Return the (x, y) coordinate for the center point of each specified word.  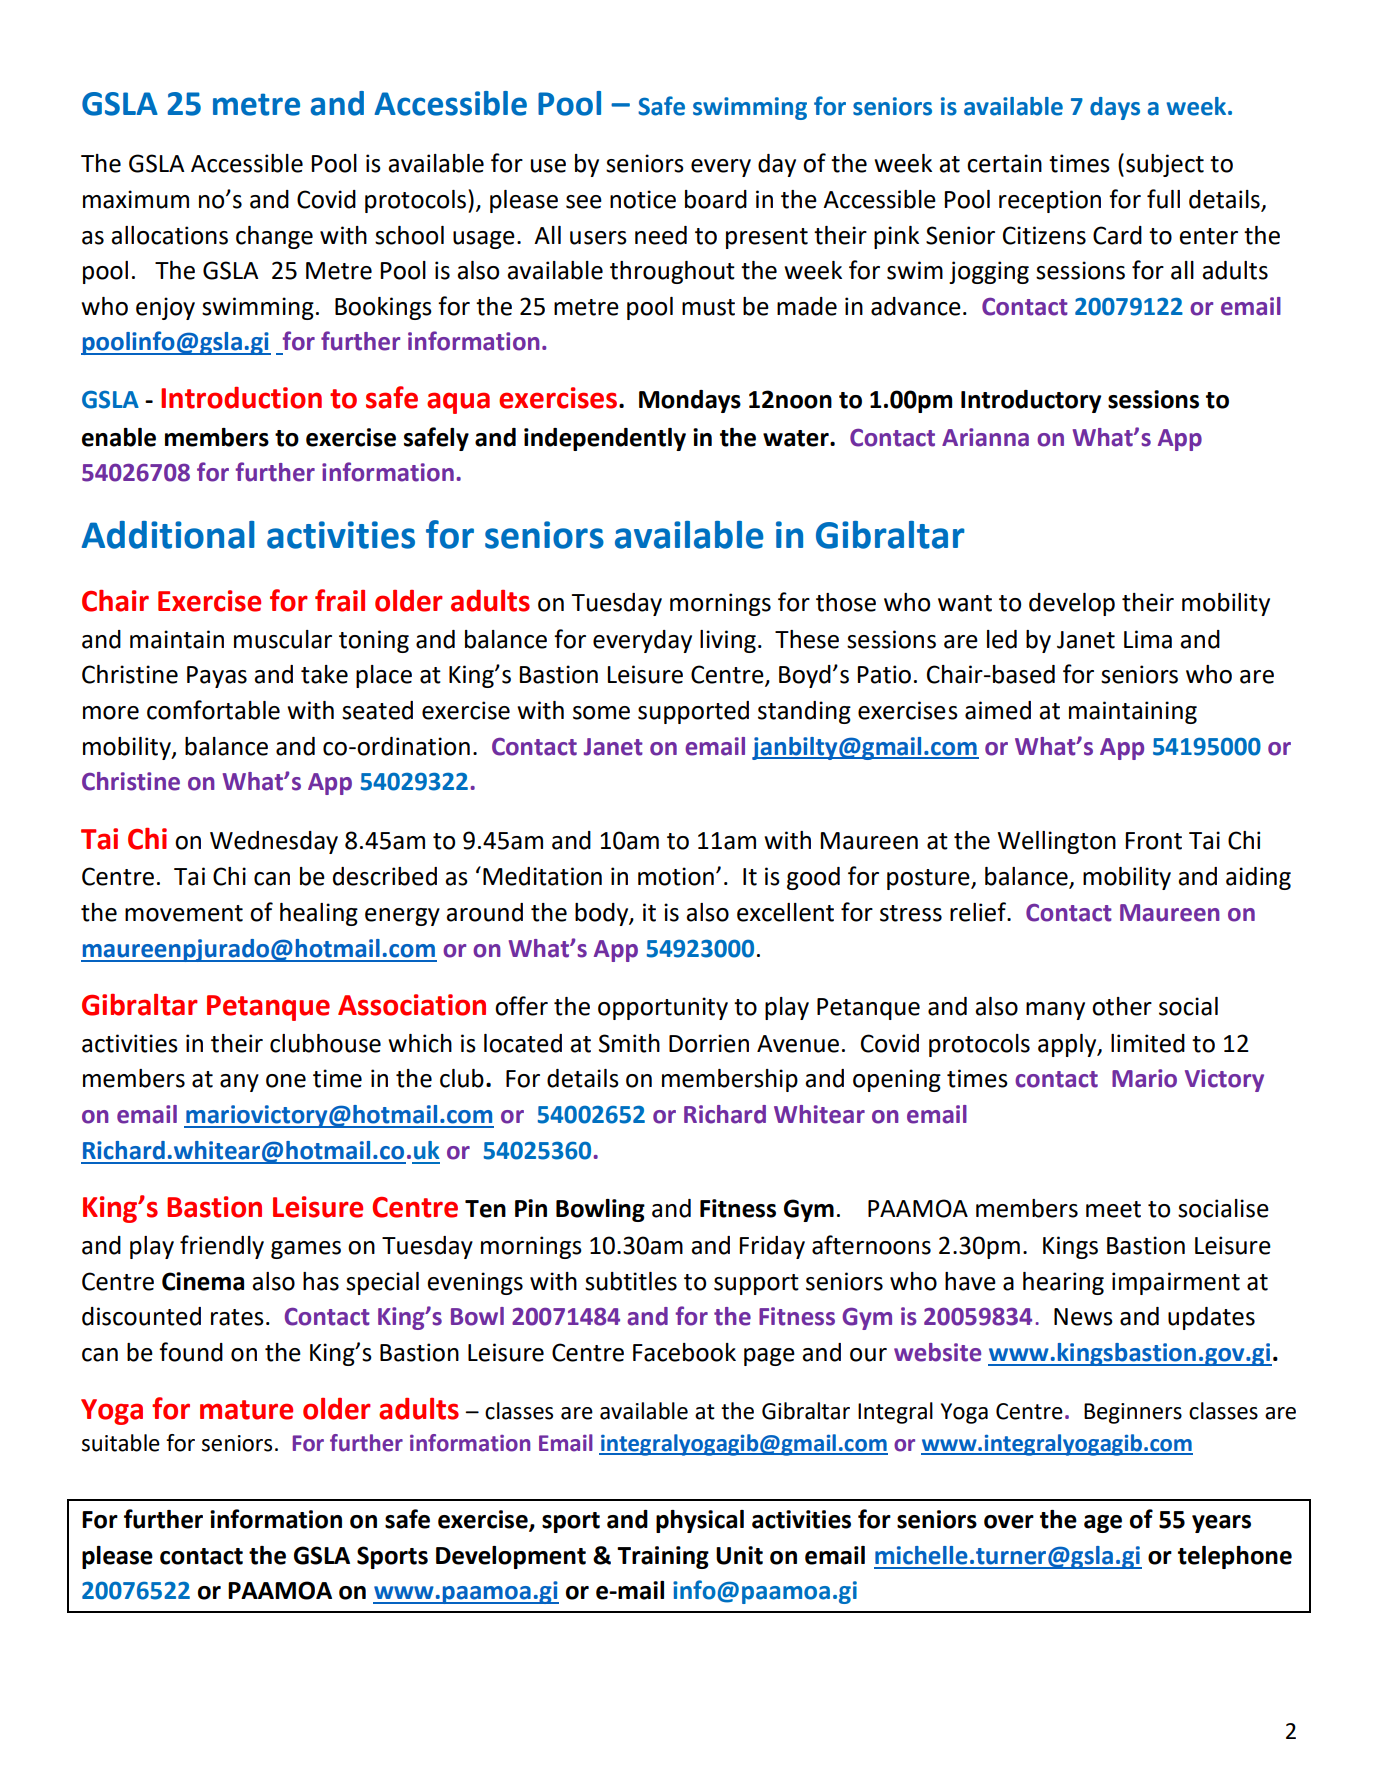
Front (1154, 841)
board (716, 199)
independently (605, 439)
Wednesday (274, 842)
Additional (168, 535)
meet (1113, 1209)
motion (676, 876)
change (274, 237)
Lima (1148, 639)
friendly (222, 1247)
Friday (772, 1247)
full (1163, 199)
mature (246, 1410)
